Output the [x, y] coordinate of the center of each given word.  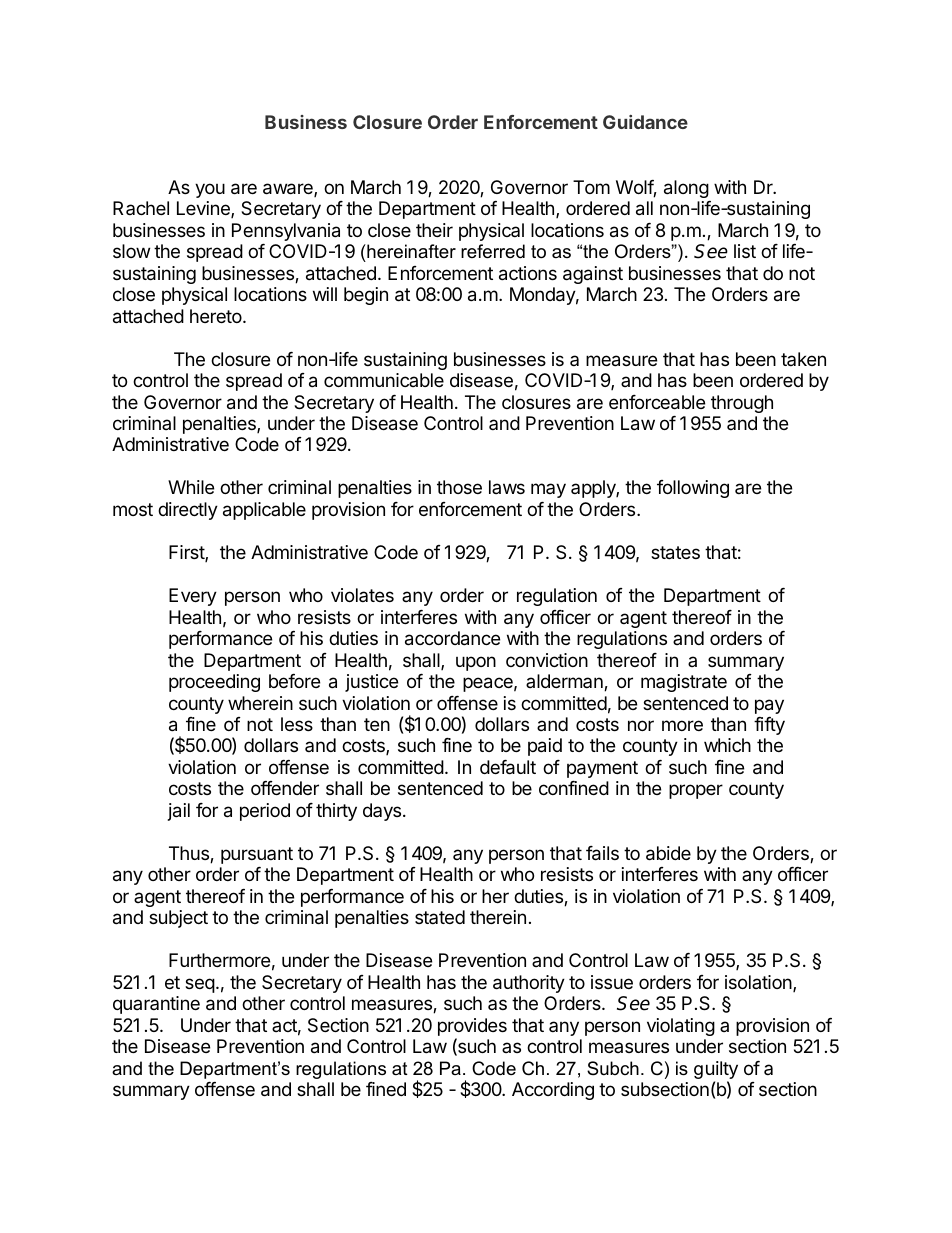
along [686, 189]
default [508, 767]
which [727, 745]
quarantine [156, 1005]
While [191, 487]
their [434, 230]
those [459, 487]
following [693, 489]
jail [179, 812]
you [210, 190]
